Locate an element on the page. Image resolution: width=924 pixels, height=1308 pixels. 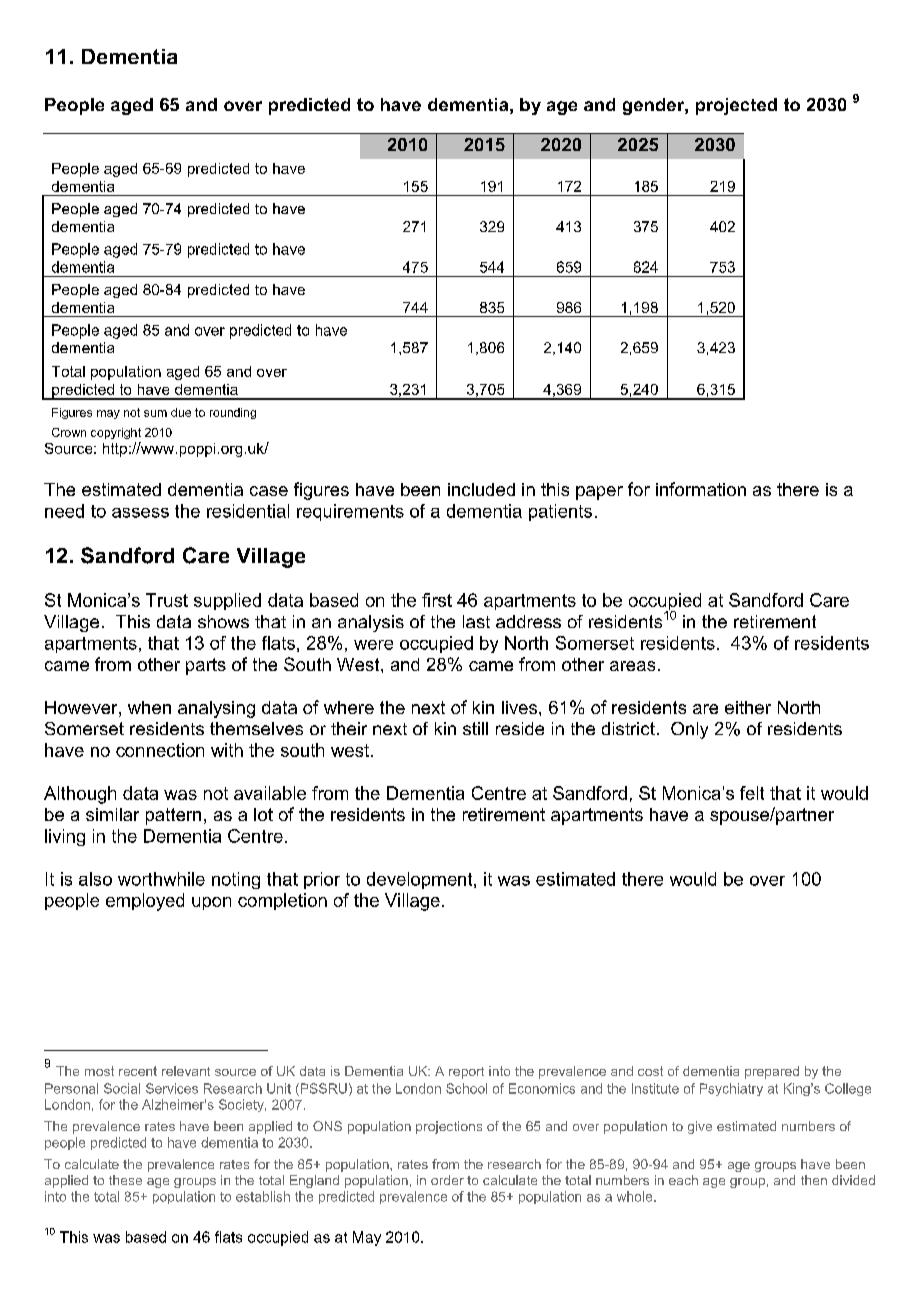
felt is located at coordinates (752, 793).
